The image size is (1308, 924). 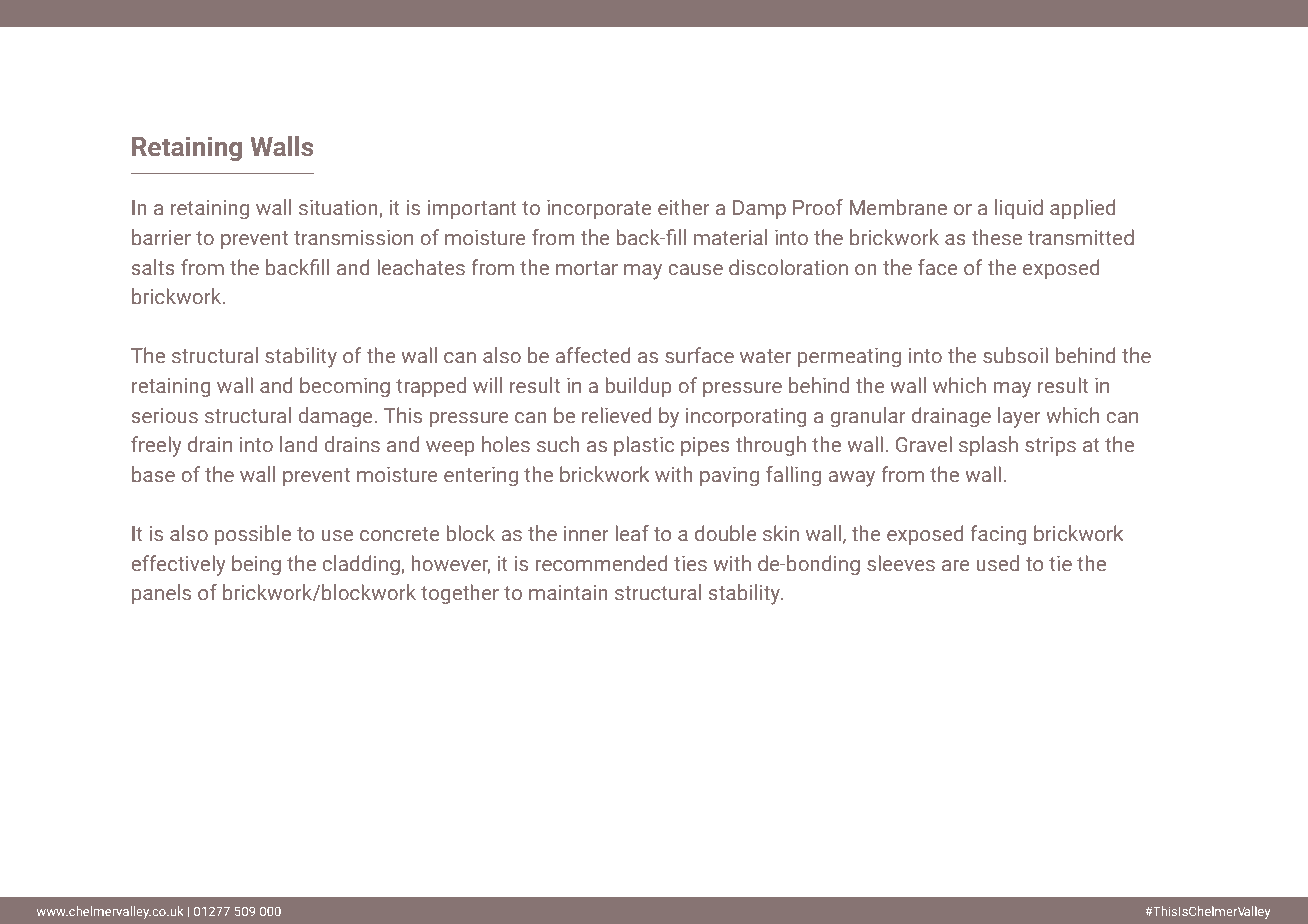 What do you see at coordinates (568, 592) in the screenshot?
I see `maintain` at bounding box center [568, 592].
